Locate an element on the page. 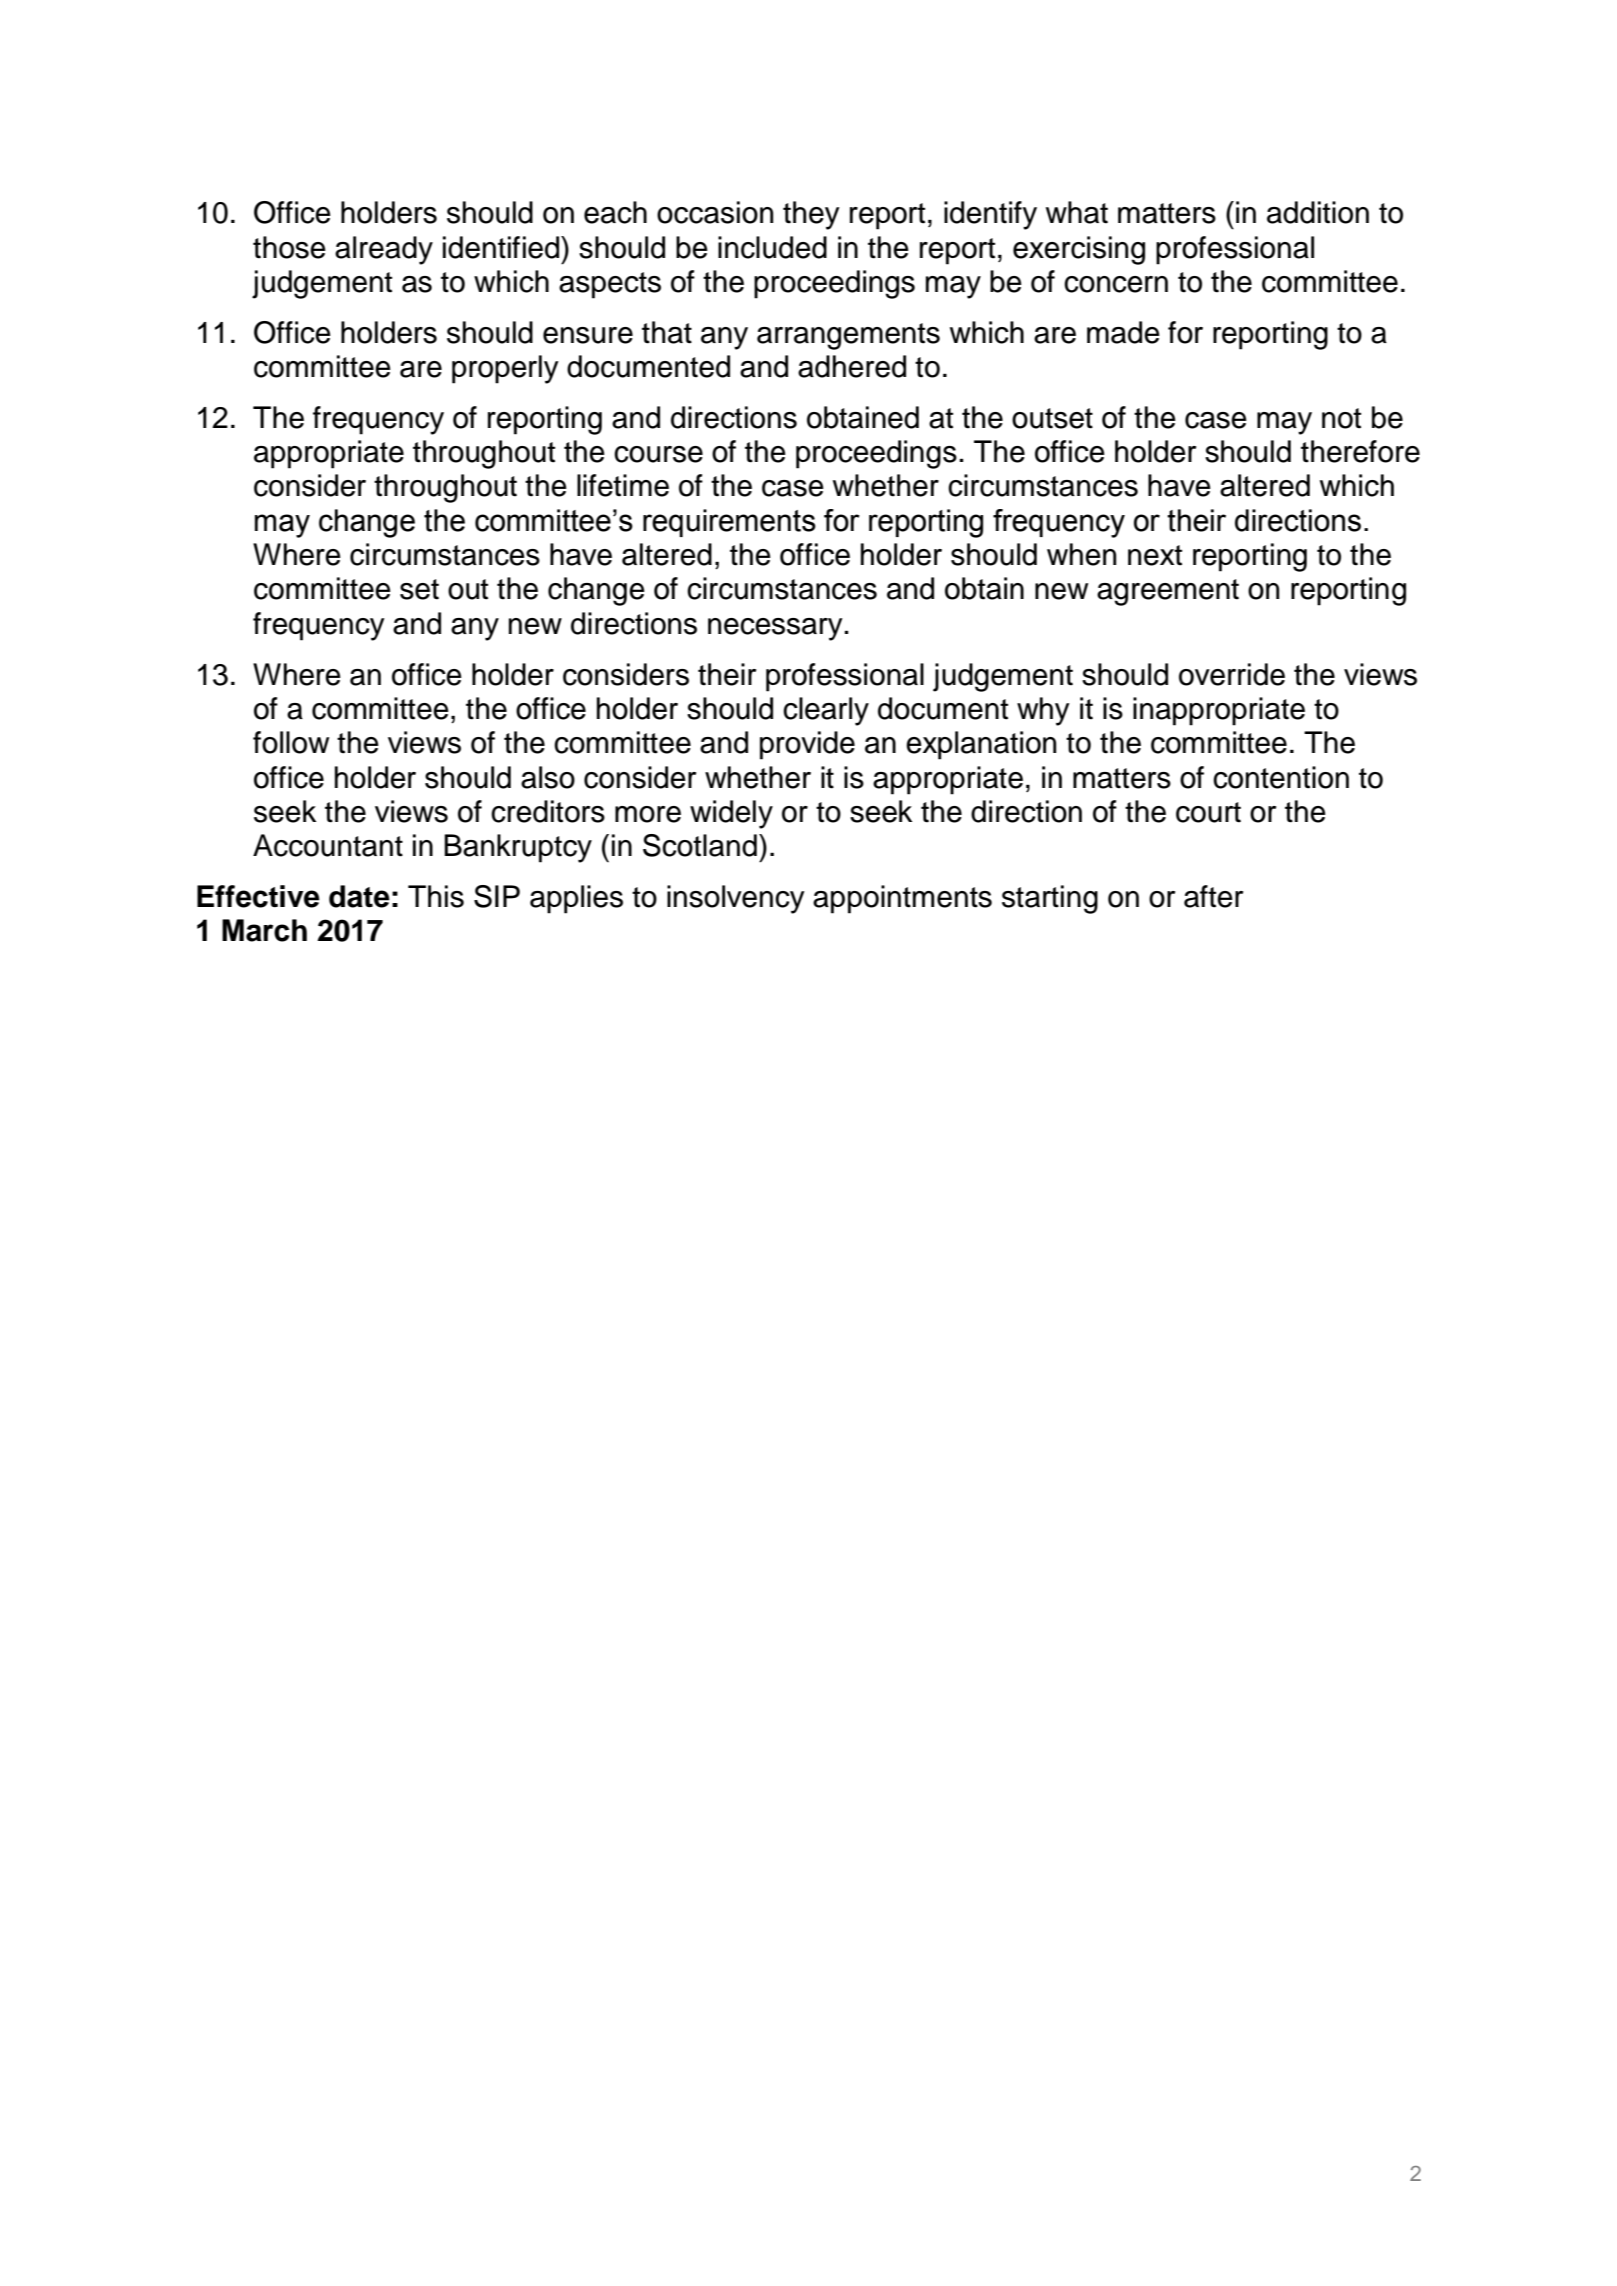  next is located at coordinates (1155, 555).
